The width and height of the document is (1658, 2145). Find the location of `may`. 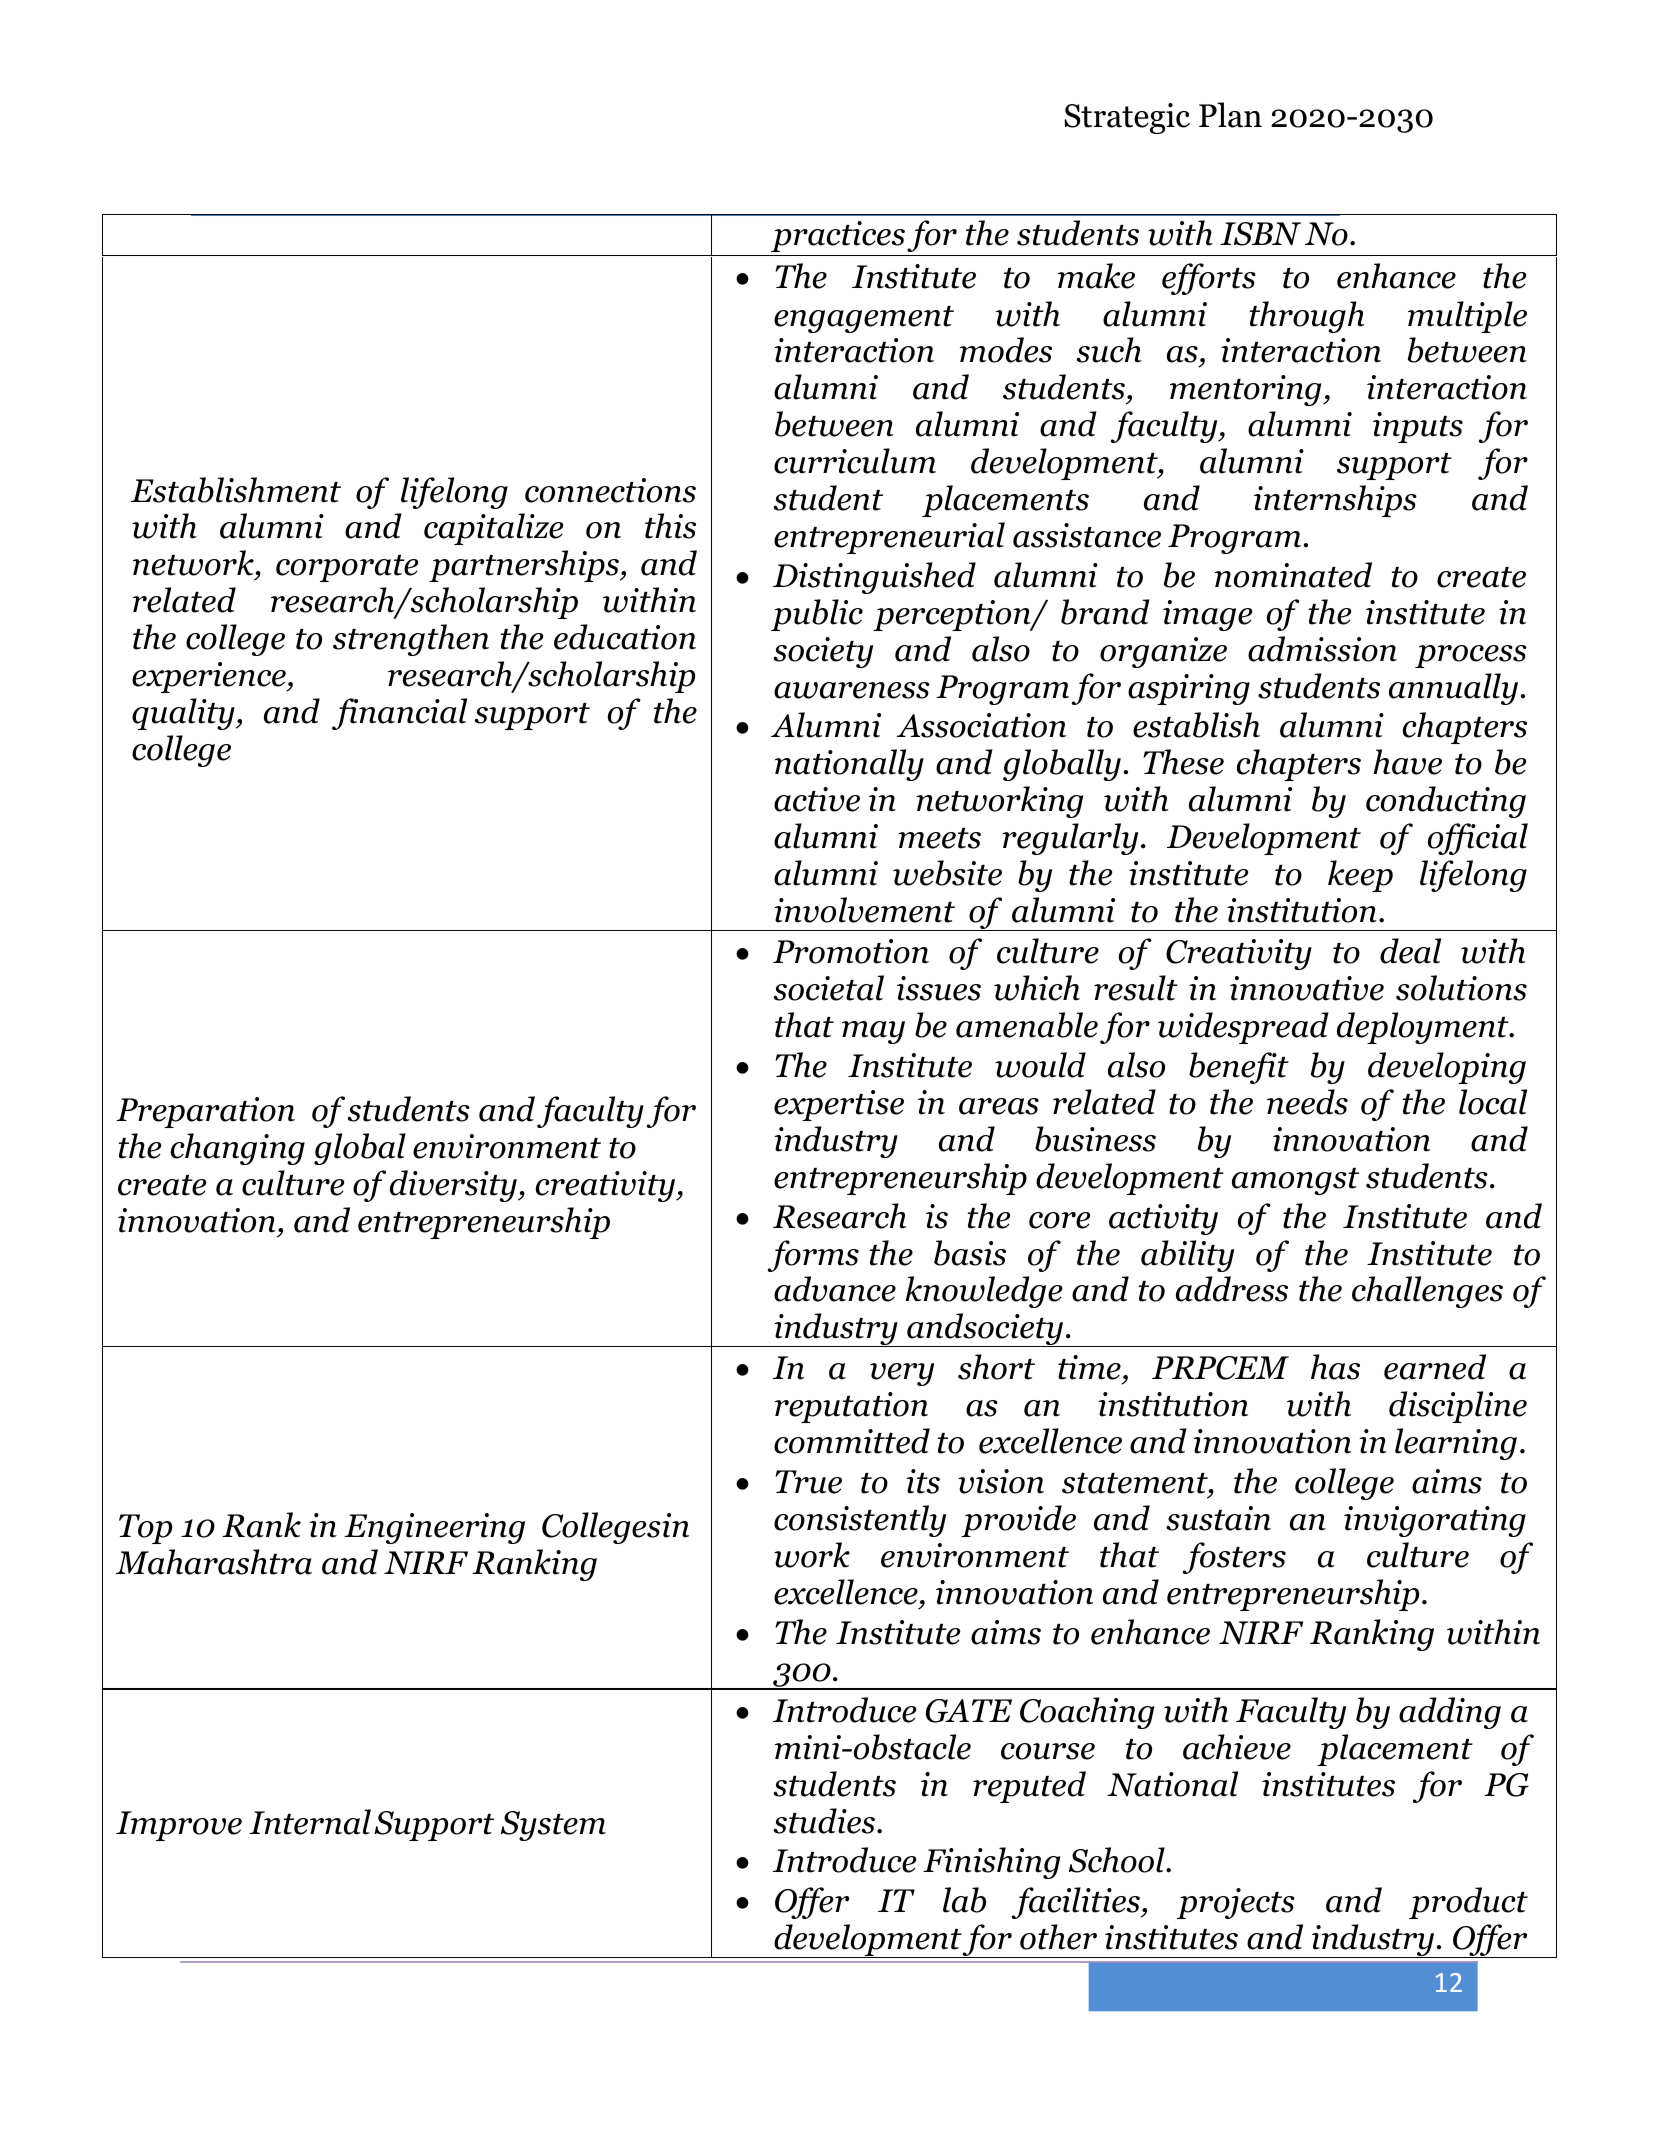

may is located at coordinates (873, 1032).
